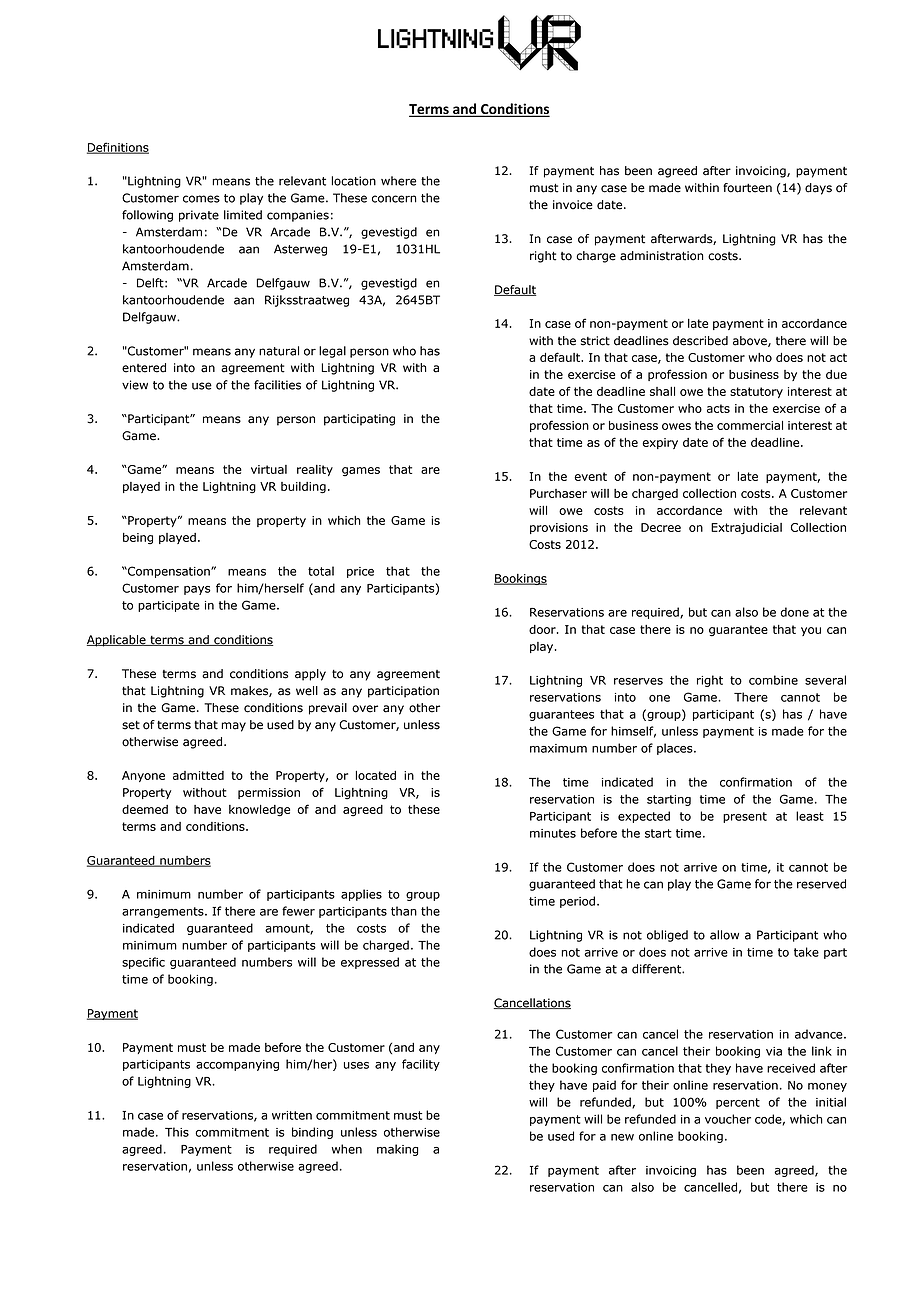 The image size is (924, 1308). What do you see at coordinates (398, 181) in the document?
I see `where` at bounding box center [398, 181].
